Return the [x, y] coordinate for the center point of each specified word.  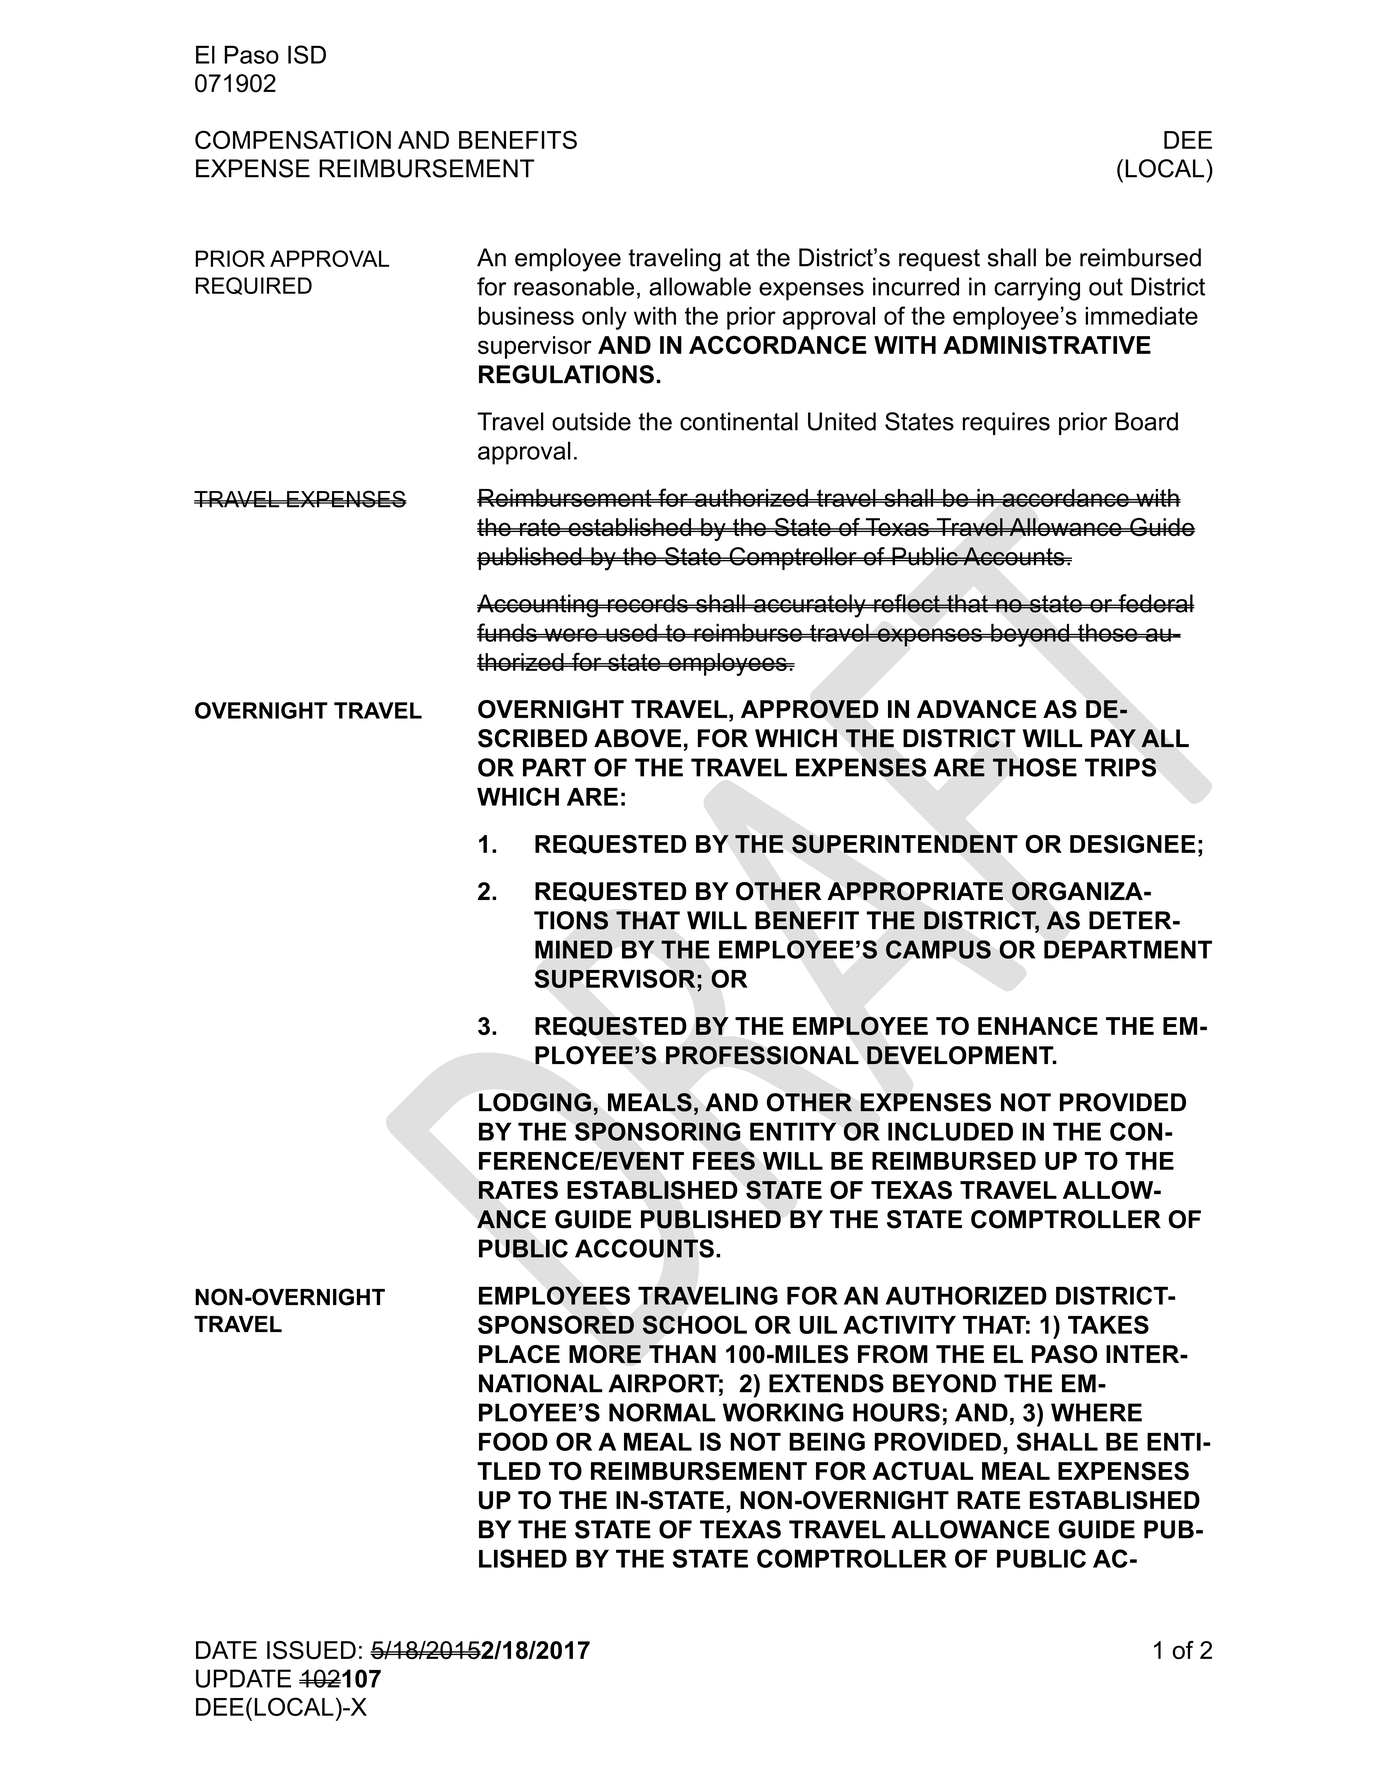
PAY [1113, 738]
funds [508, 632]
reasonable [574, 286]
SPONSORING [658, 1131]
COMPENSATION [293, 139]
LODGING [535, 1102]
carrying [1037, 289]
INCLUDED [950, 1131]
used [631, 632]
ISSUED [311, 1650]
